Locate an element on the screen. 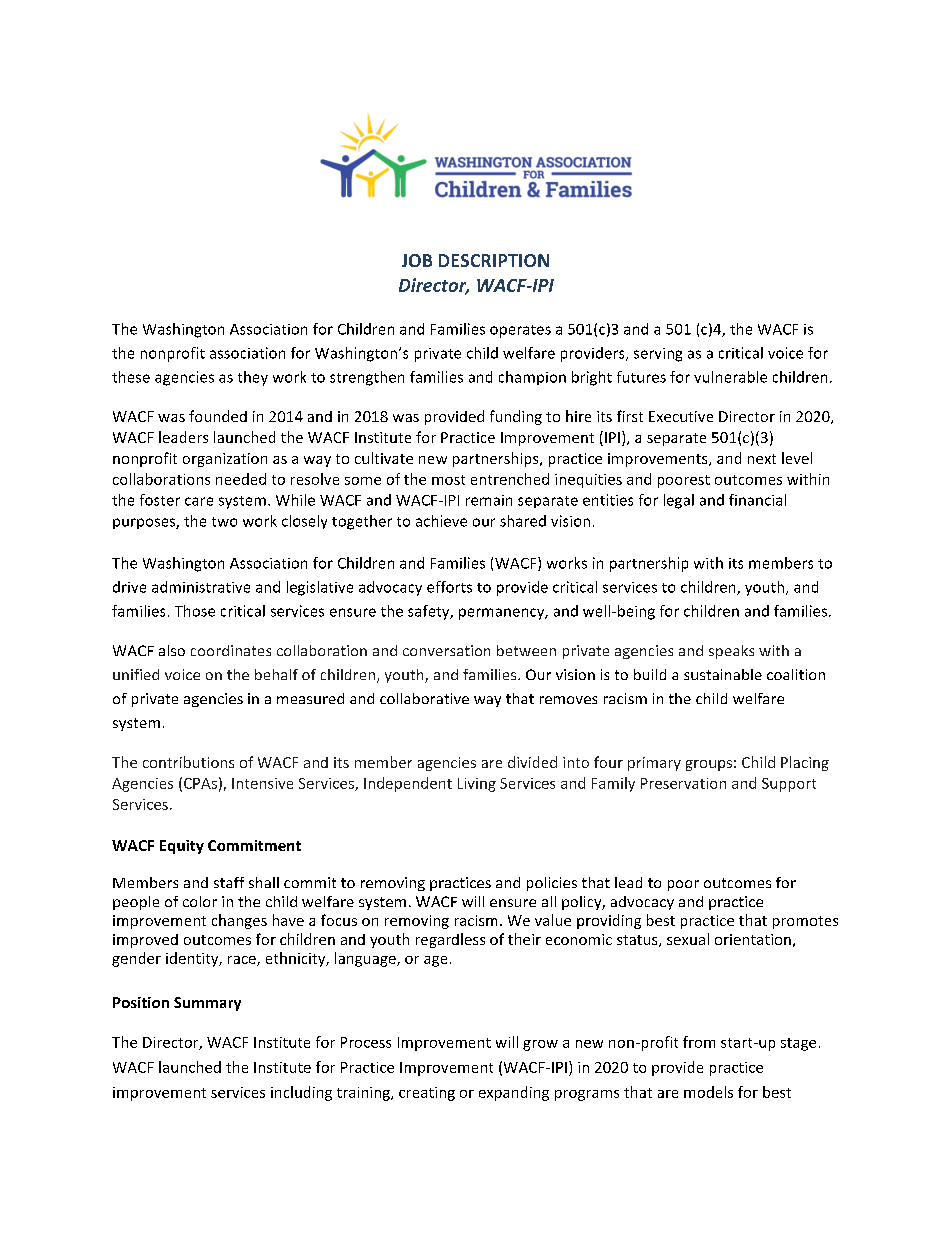 The height and width of the screenshot is (1233, 952). including is located at coordinates (301, 1093).
